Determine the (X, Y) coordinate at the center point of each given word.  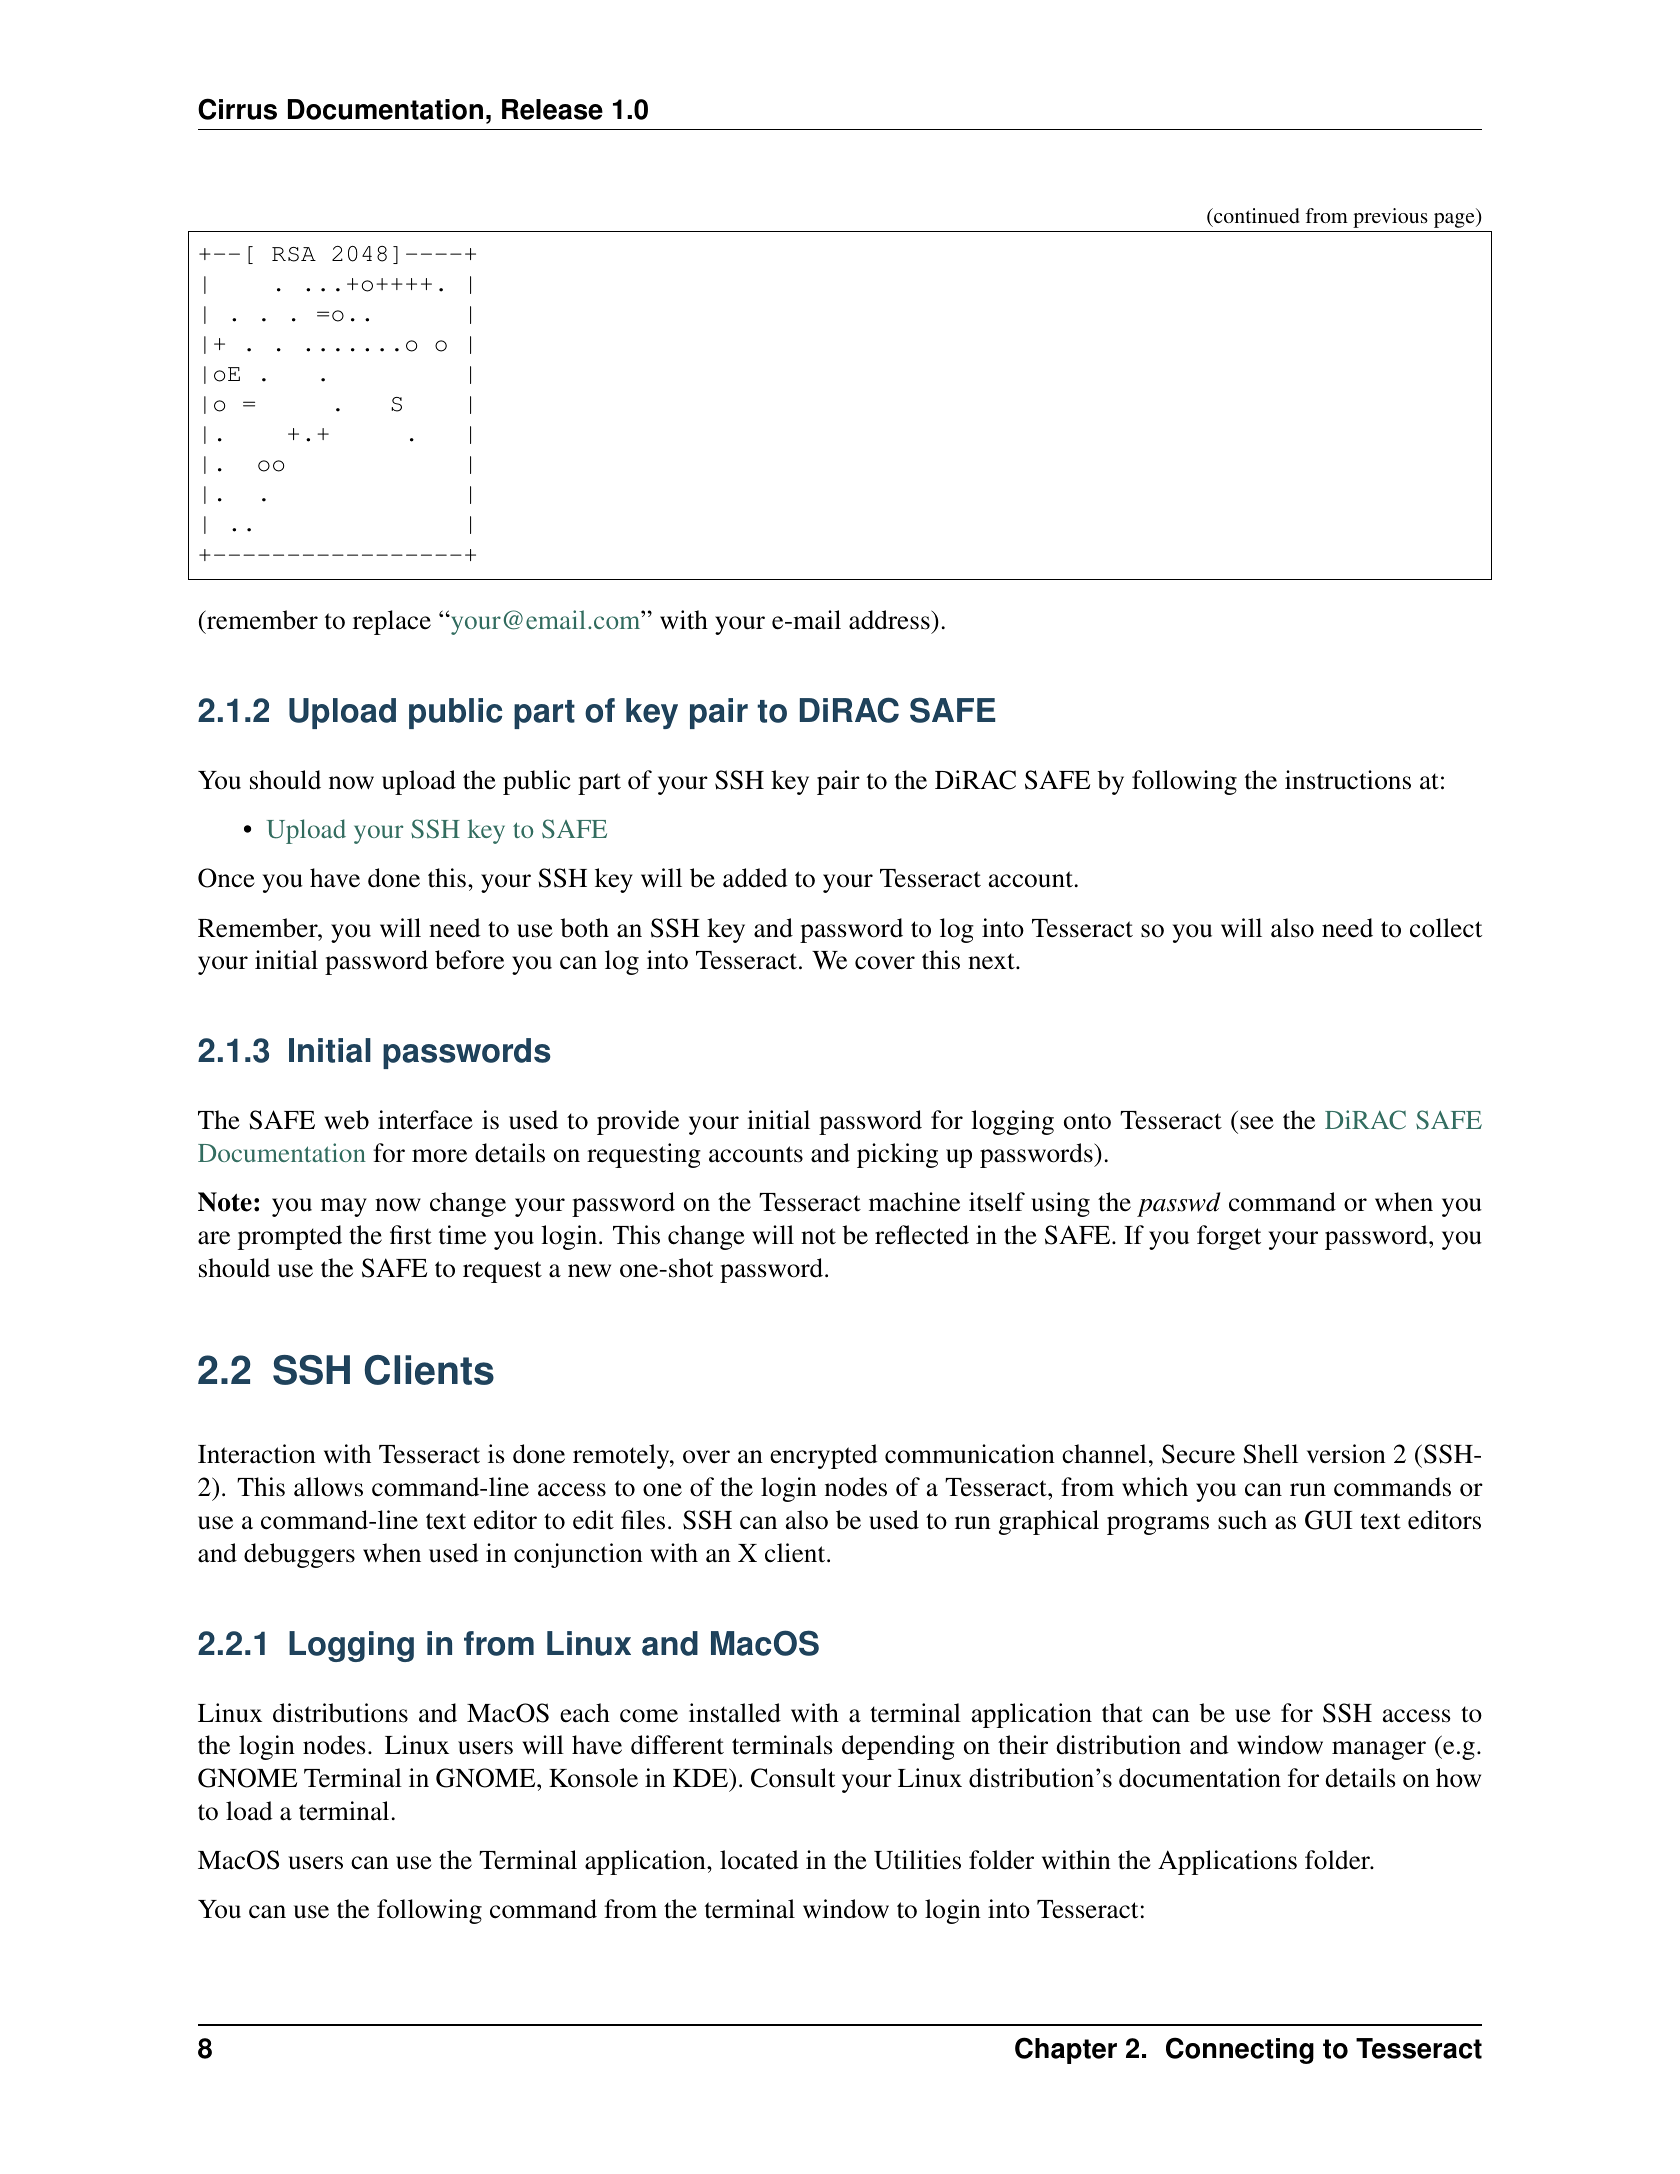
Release (552, 109)
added (755, 878)
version (1346, 1454)
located (759, 1860)
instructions (1348, 780)
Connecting (1240, 2050)
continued (1256, 215)
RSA (294, 254)
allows (328, 1487)
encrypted (824, 1456)
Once (226, 878)
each (585, 1713)
